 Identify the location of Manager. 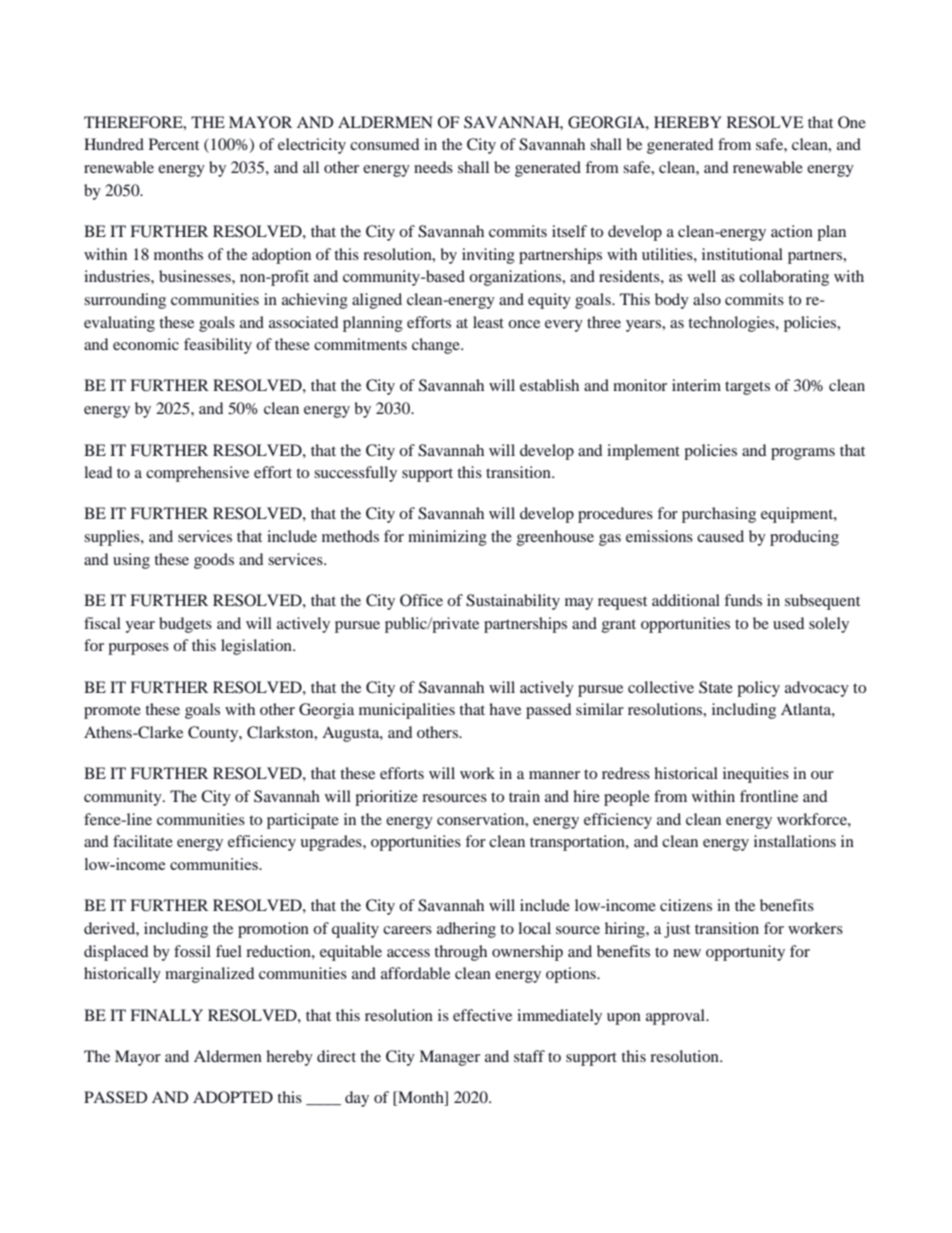
(450, 1058).
